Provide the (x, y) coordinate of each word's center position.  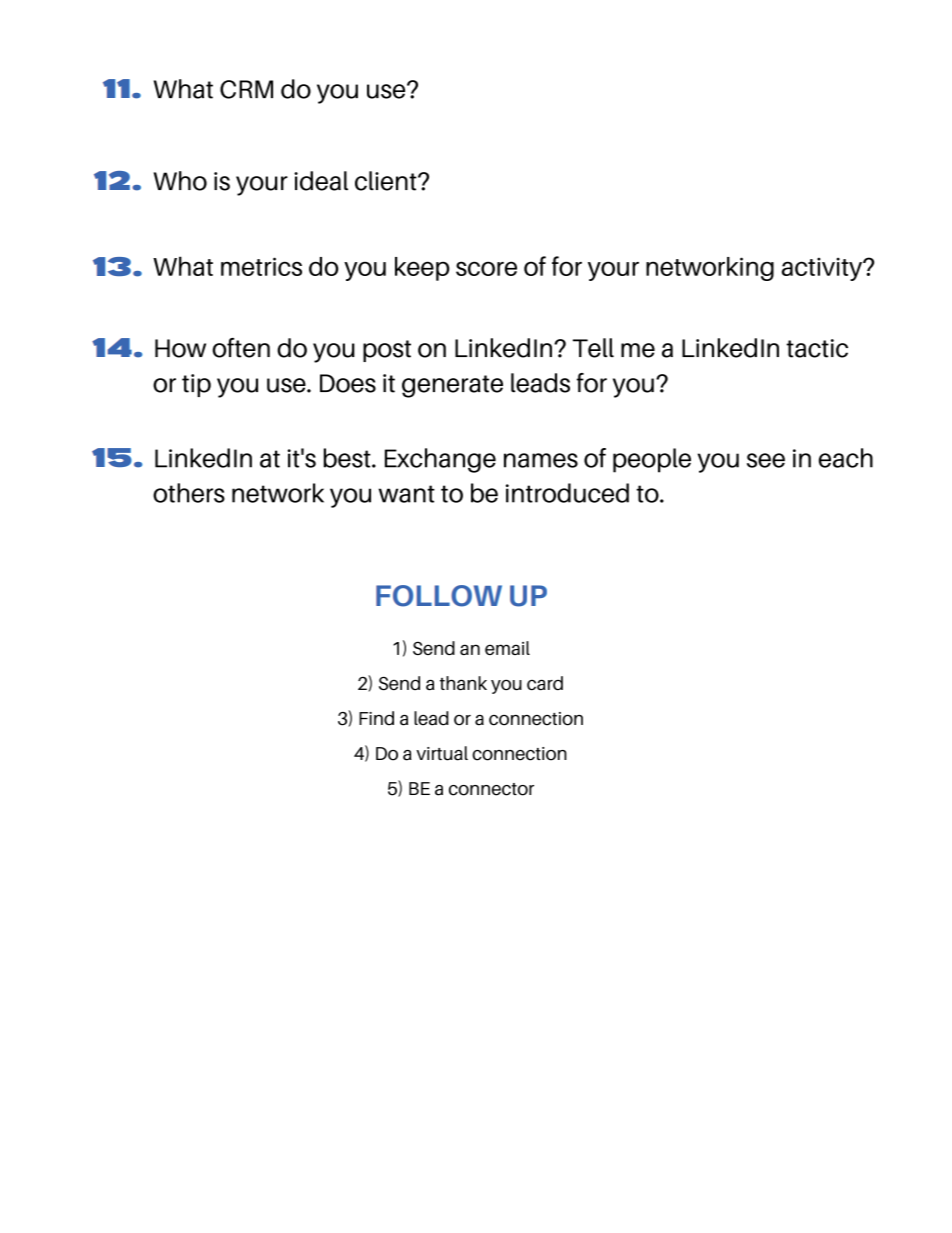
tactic (817, 348)
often (241, 348)
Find (376, 718)
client (387, 181)
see (766, 460)
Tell (593, 348)
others (189, 493)
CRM (246, 89)
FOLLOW (439, 596)
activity (823, 269)
